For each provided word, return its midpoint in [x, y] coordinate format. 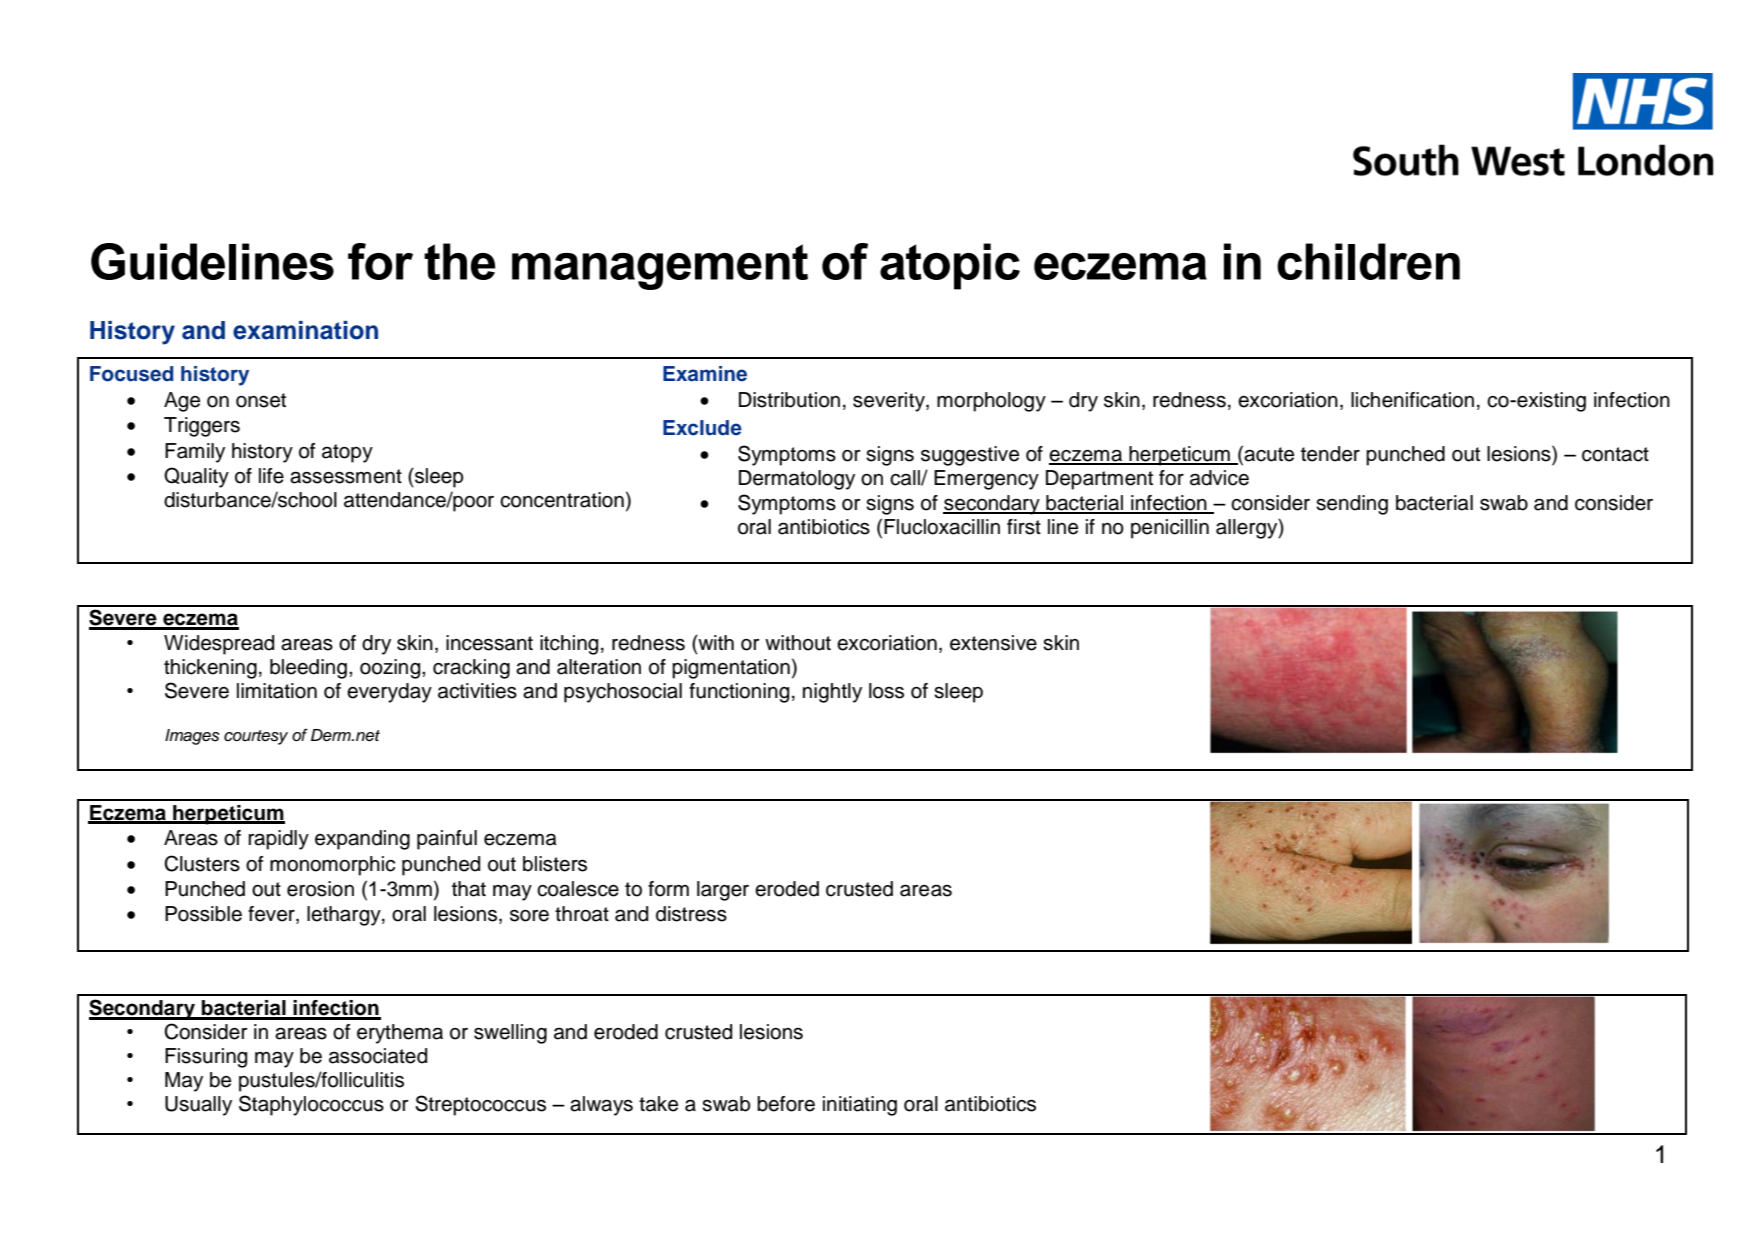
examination [305, 330]
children [1368, 261]
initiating [860, 1106]
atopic [950, 266]
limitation [277, 691]
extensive [993, 643]
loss [886, 691]
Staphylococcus [311, 1105]
